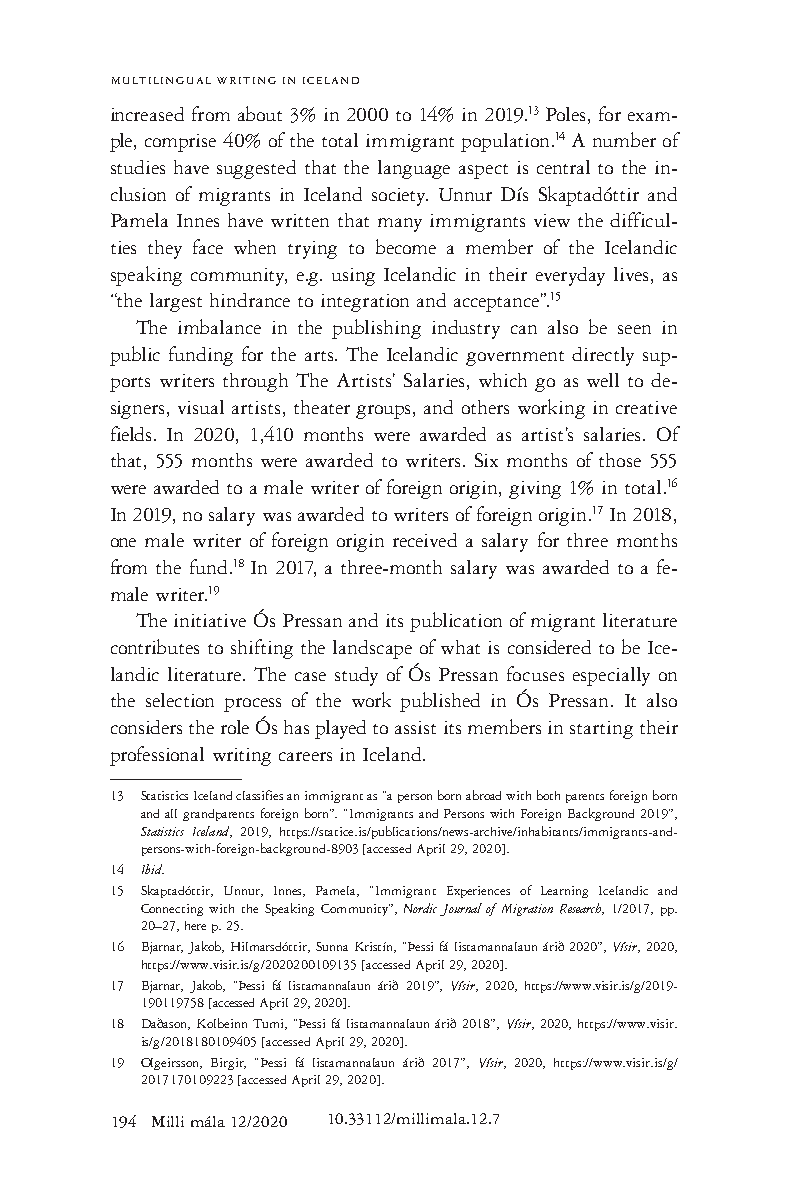  Describe the element at coordinates (549, 647) in the screenshot. I see `considered` at that location.
